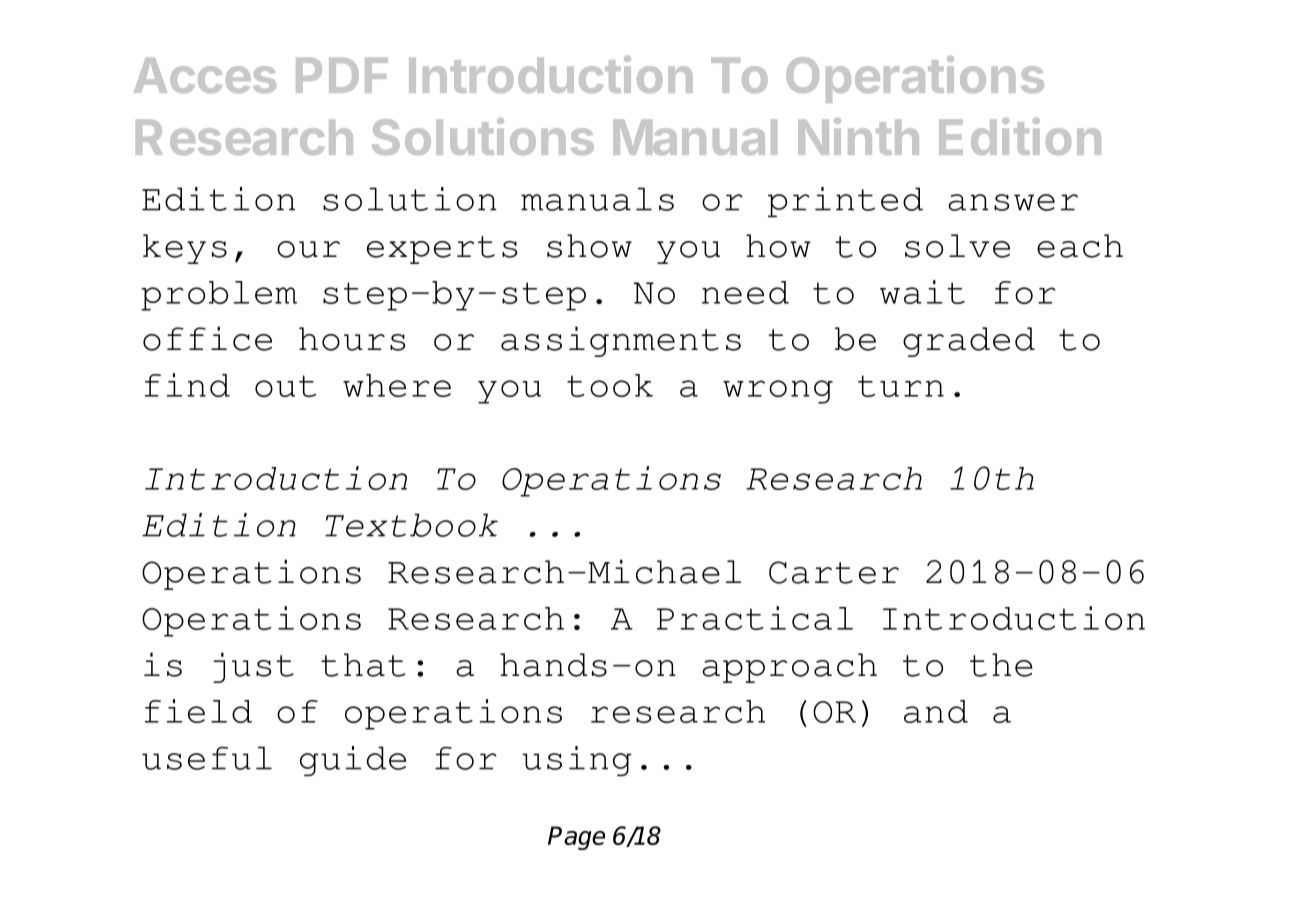 Image resolution: width=1303 pixels, height=924 pixels. I want to click on guide, so click(353, 761).
